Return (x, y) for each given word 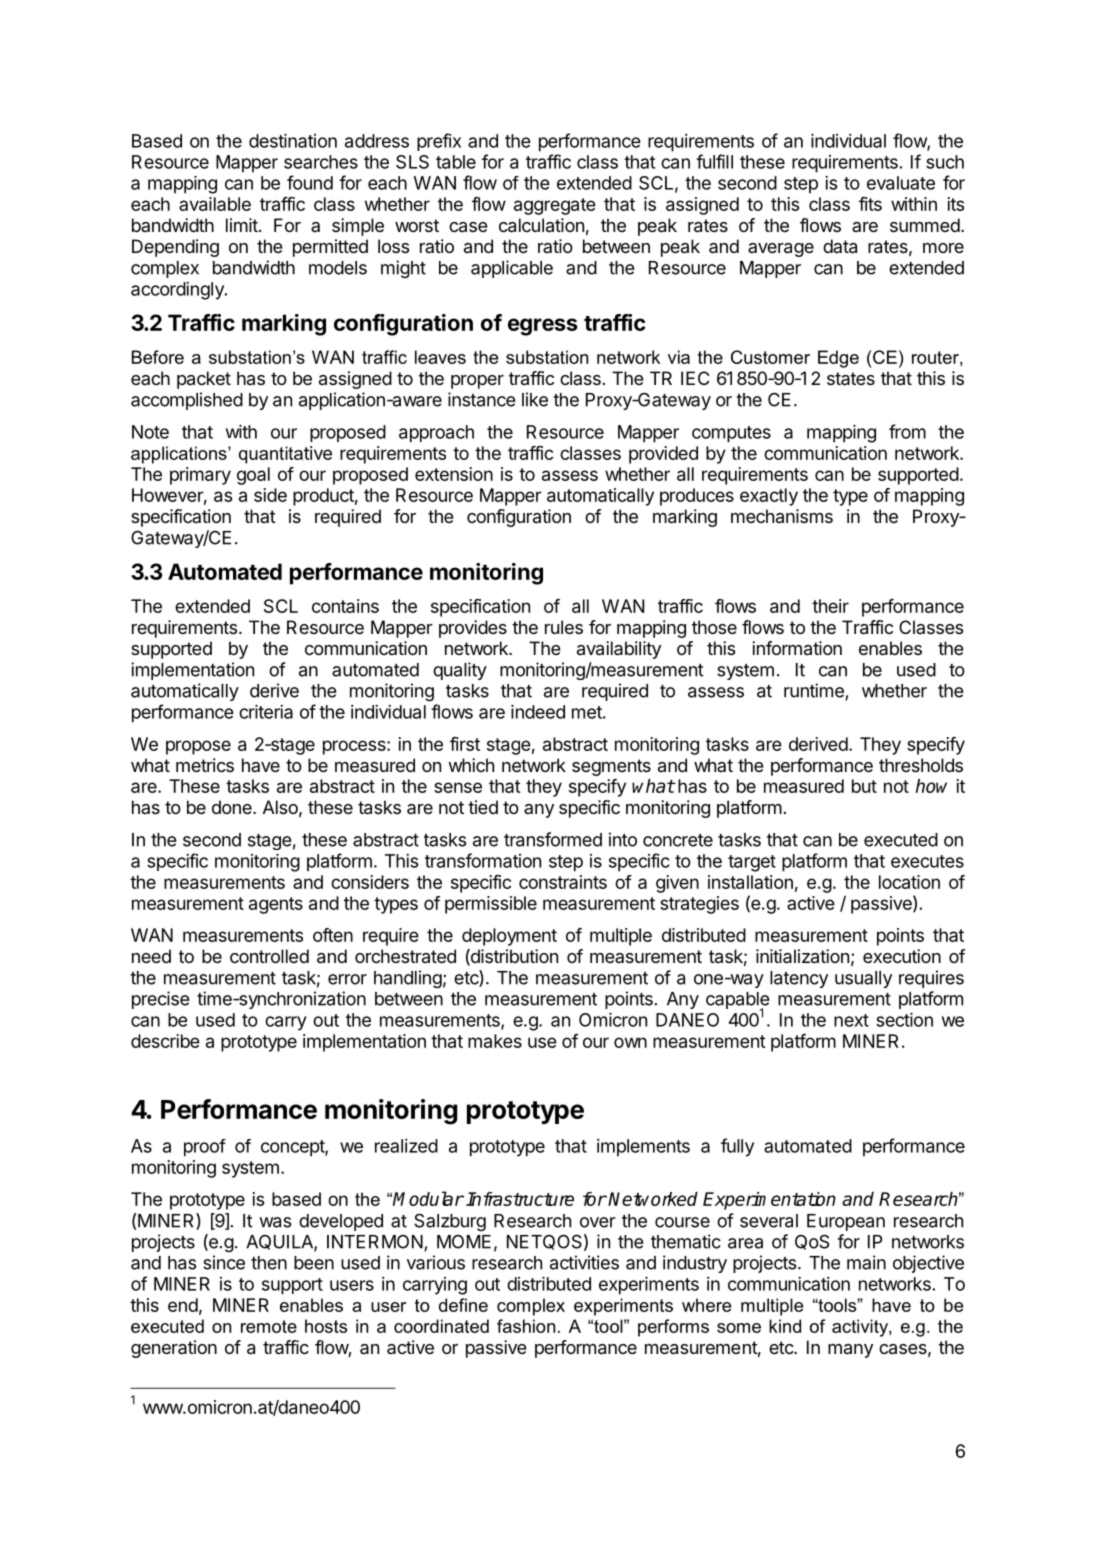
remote (269, 1326)
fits (870, 204)
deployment (509, 937)
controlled (269, 956)
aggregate (555, 206)
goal (253, 476)
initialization (802, 956)
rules (564, 627)
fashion (526, 1326)
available (215, 204)
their (830, 606)
